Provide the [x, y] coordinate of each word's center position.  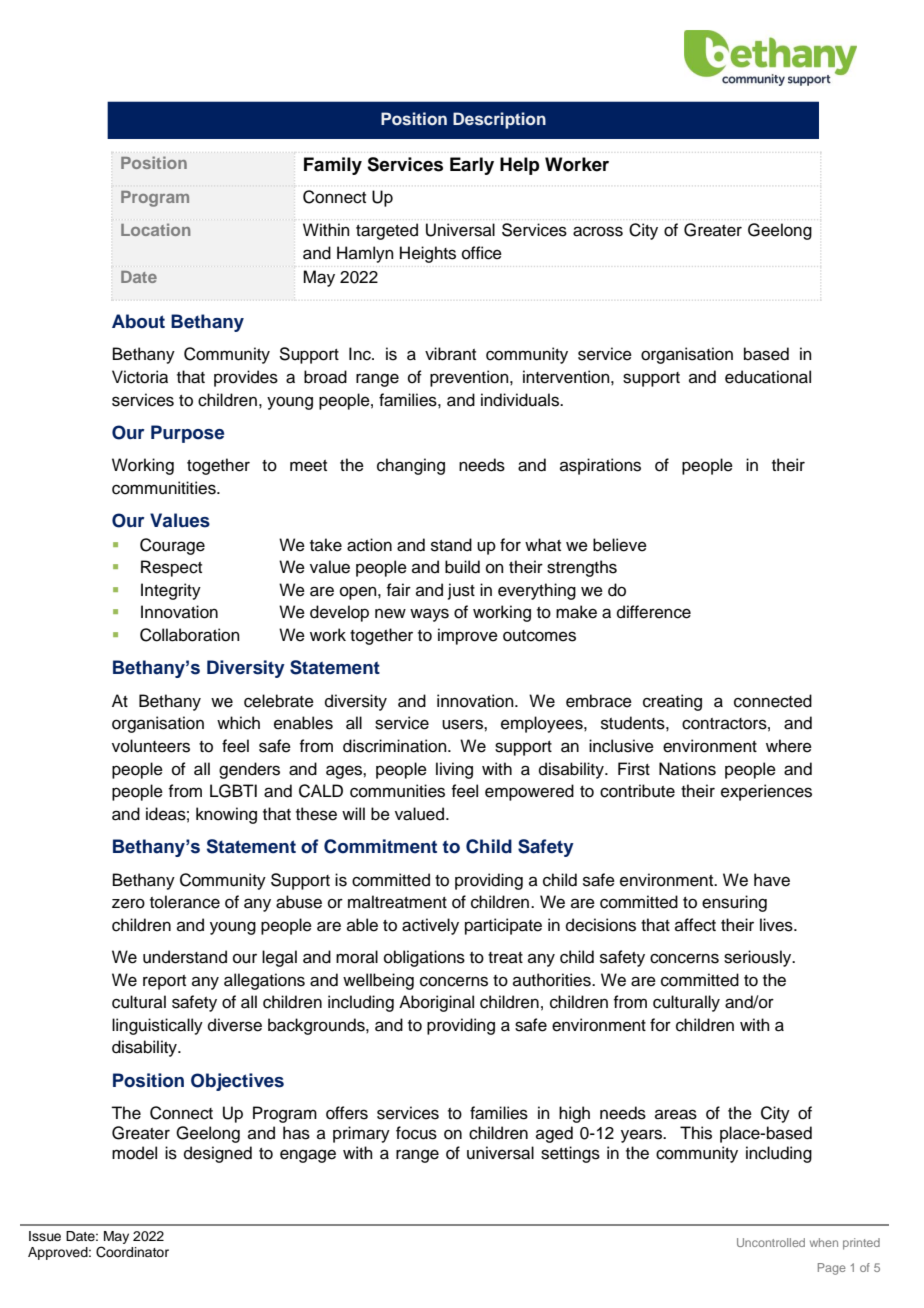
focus [416, 1133]
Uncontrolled [771, 1242]
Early [472, 166]
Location [155, 229]
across [598, 231]
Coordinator [132, 1252]
